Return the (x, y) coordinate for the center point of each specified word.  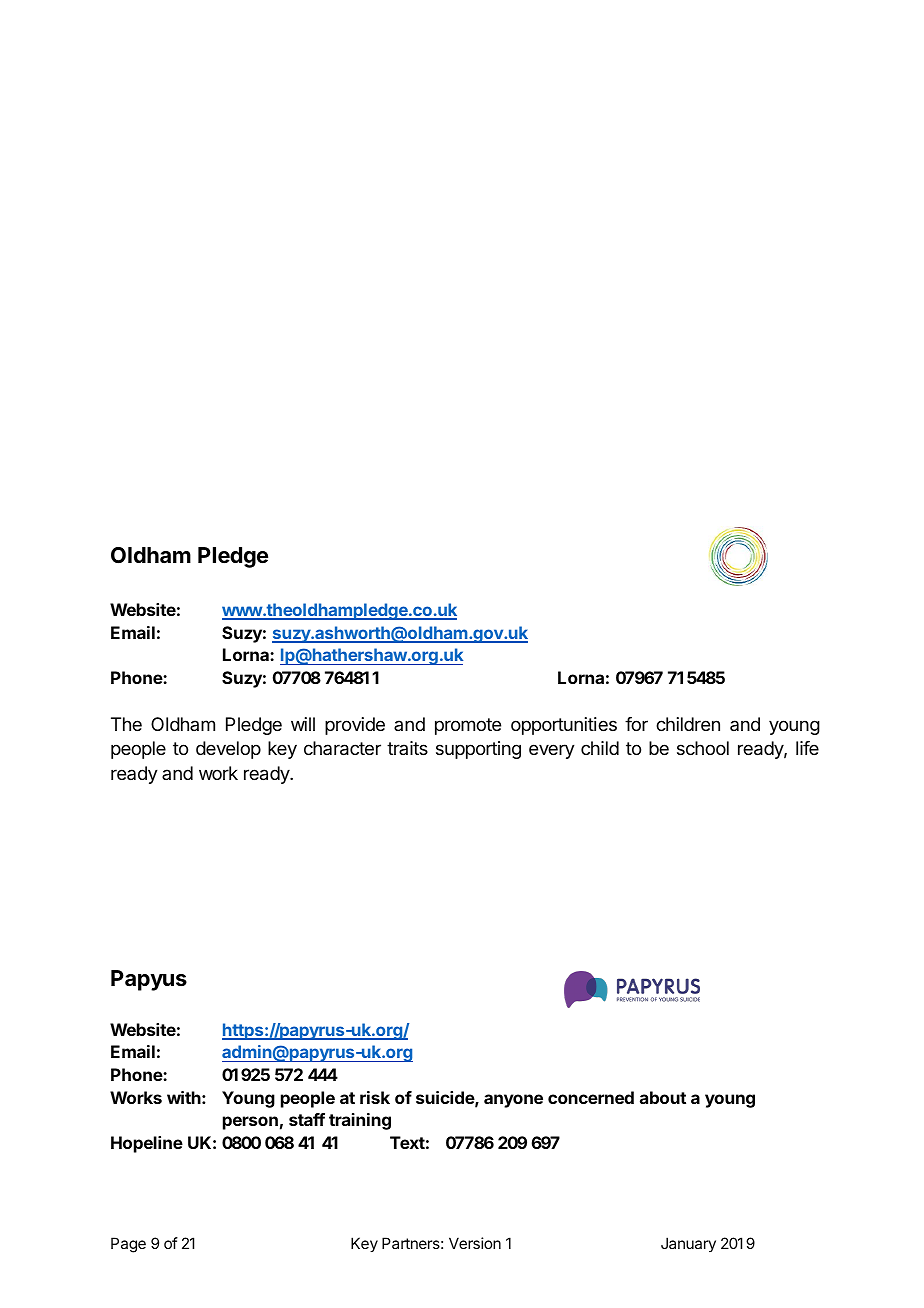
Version (475, 1243)
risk (375, 1097)
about (663, 1097)
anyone (513, 1101)
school (703, 748)
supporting (478, 750)
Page (128, 1245)
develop (228, 750)
